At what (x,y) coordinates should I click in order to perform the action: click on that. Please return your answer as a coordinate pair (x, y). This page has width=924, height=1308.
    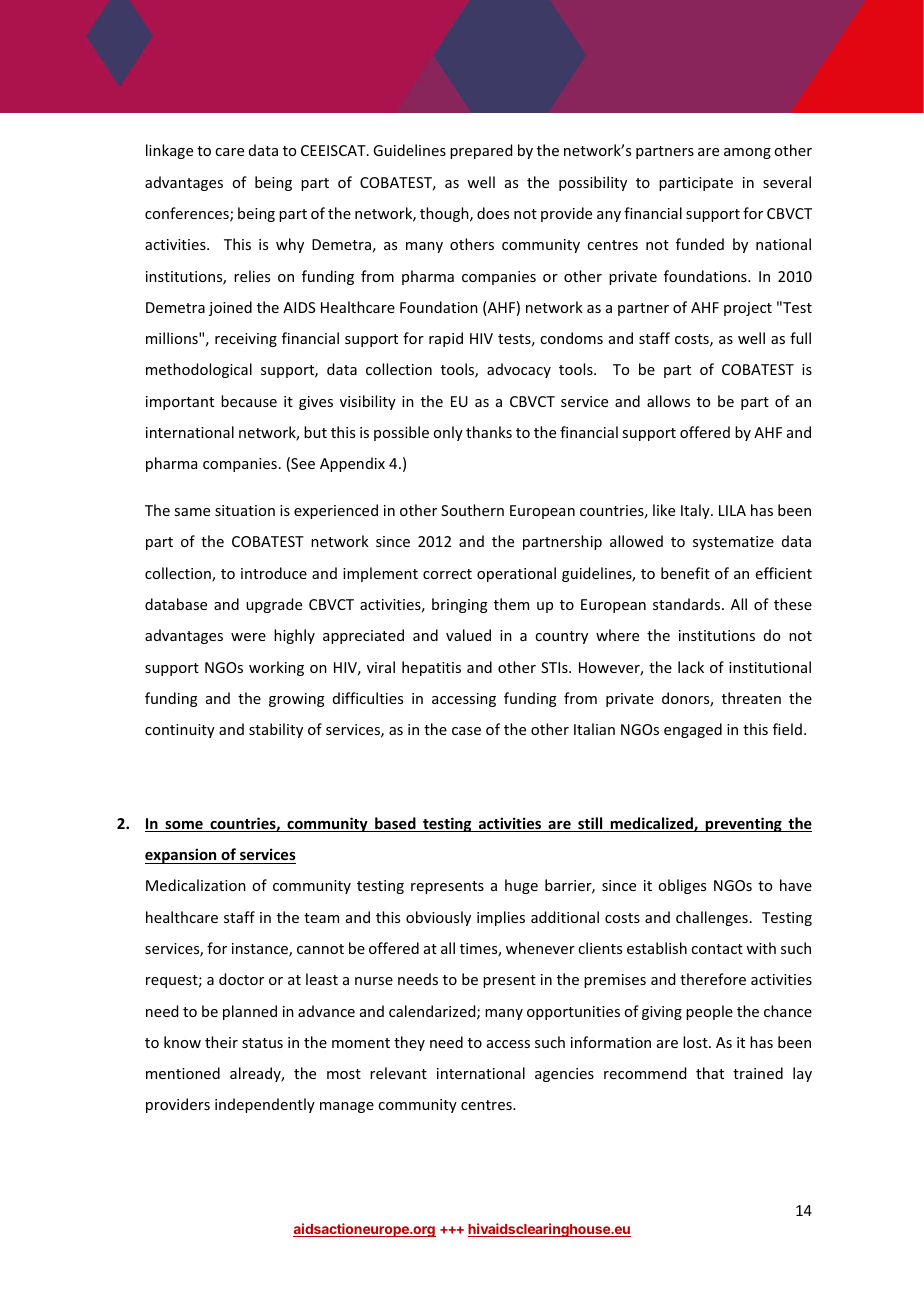
    Looking at the image, I should click on (710, 1073).
